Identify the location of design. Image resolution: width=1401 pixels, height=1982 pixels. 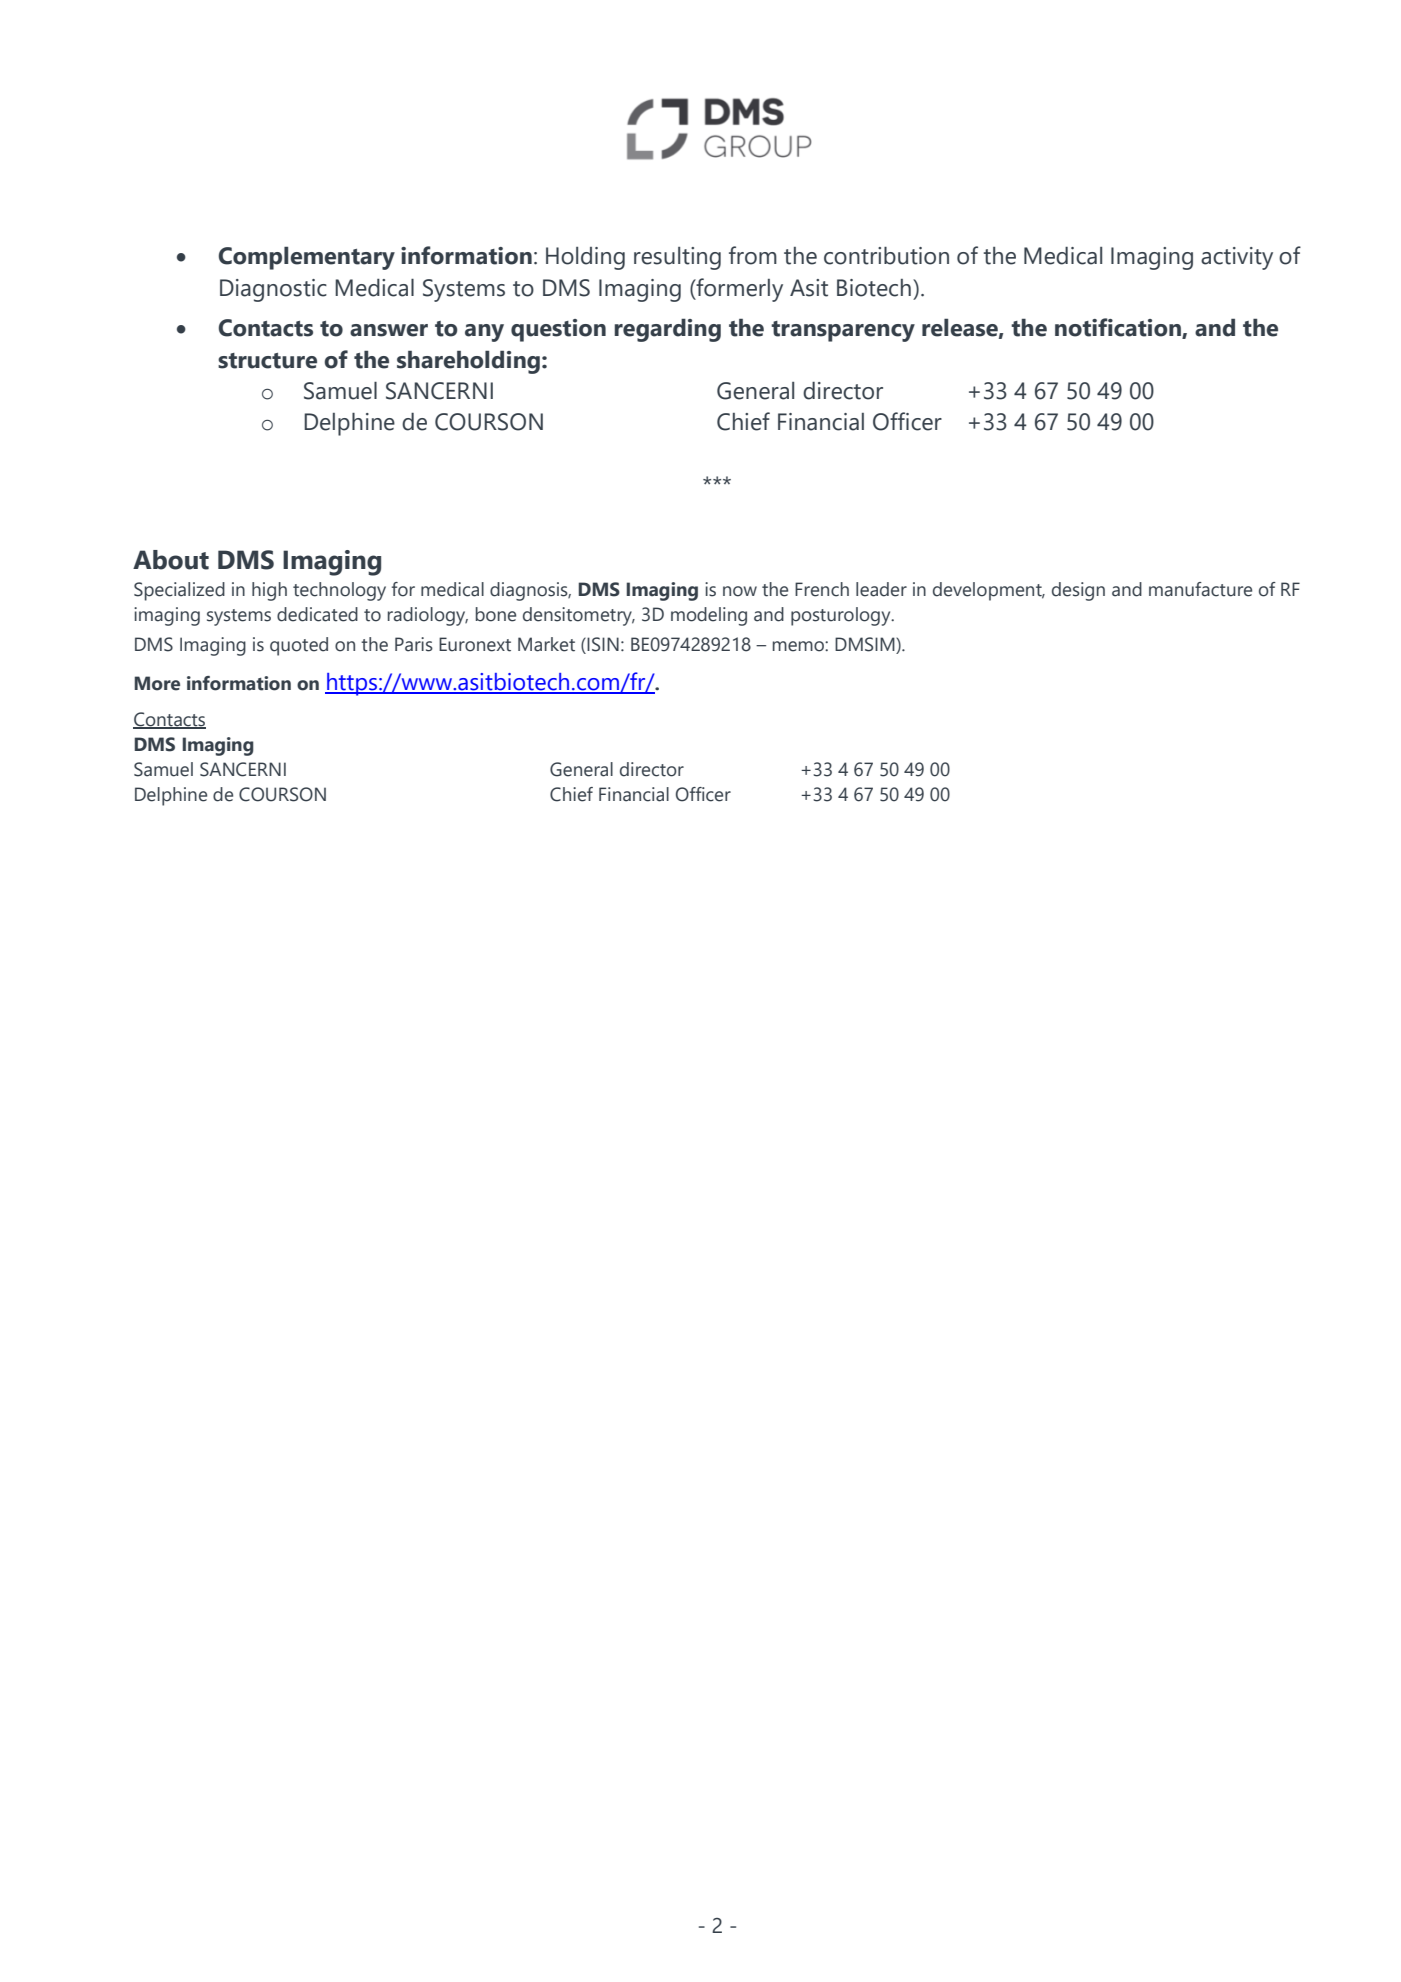
(1078, 591).
